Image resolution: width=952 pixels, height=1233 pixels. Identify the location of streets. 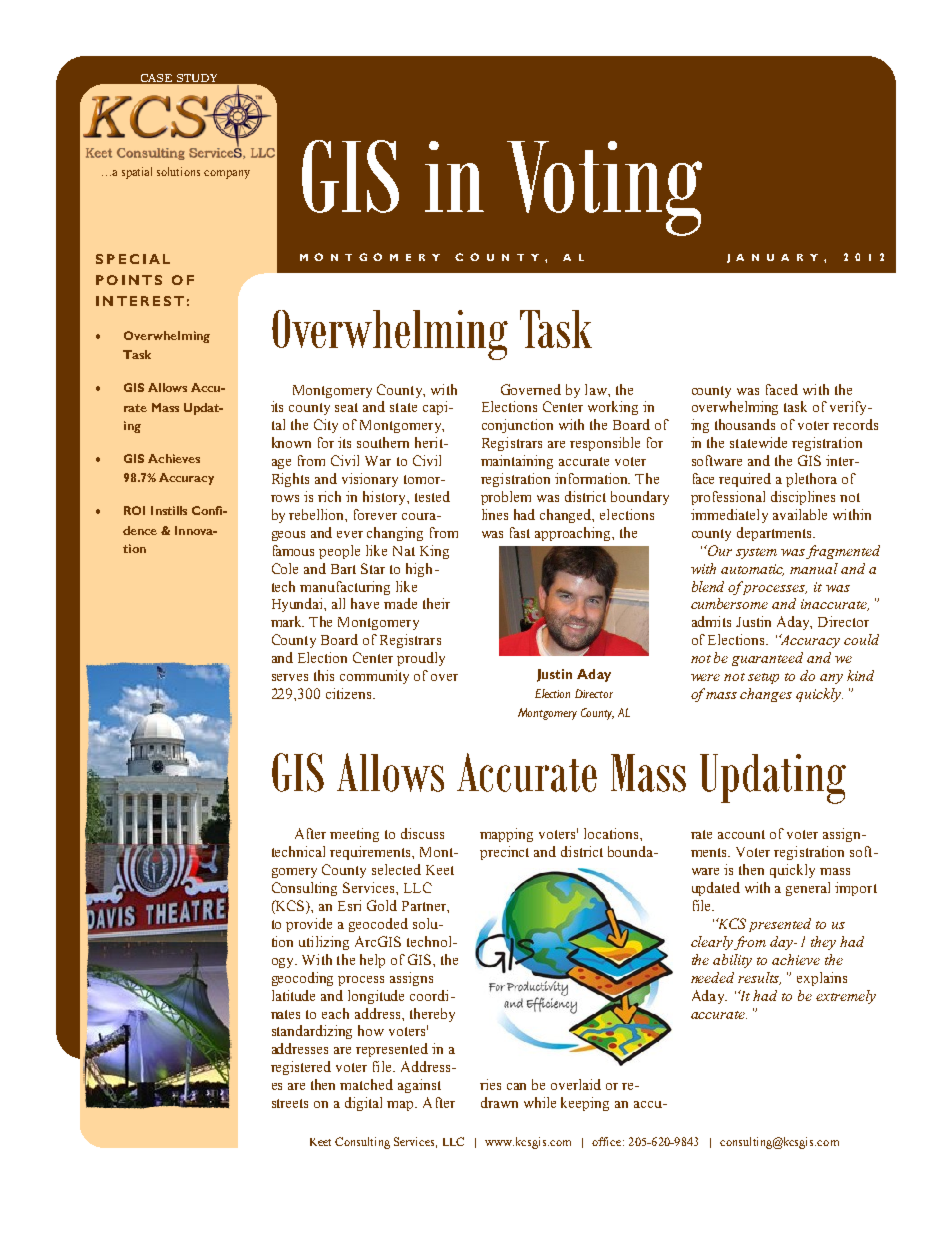
(290, 1103).
